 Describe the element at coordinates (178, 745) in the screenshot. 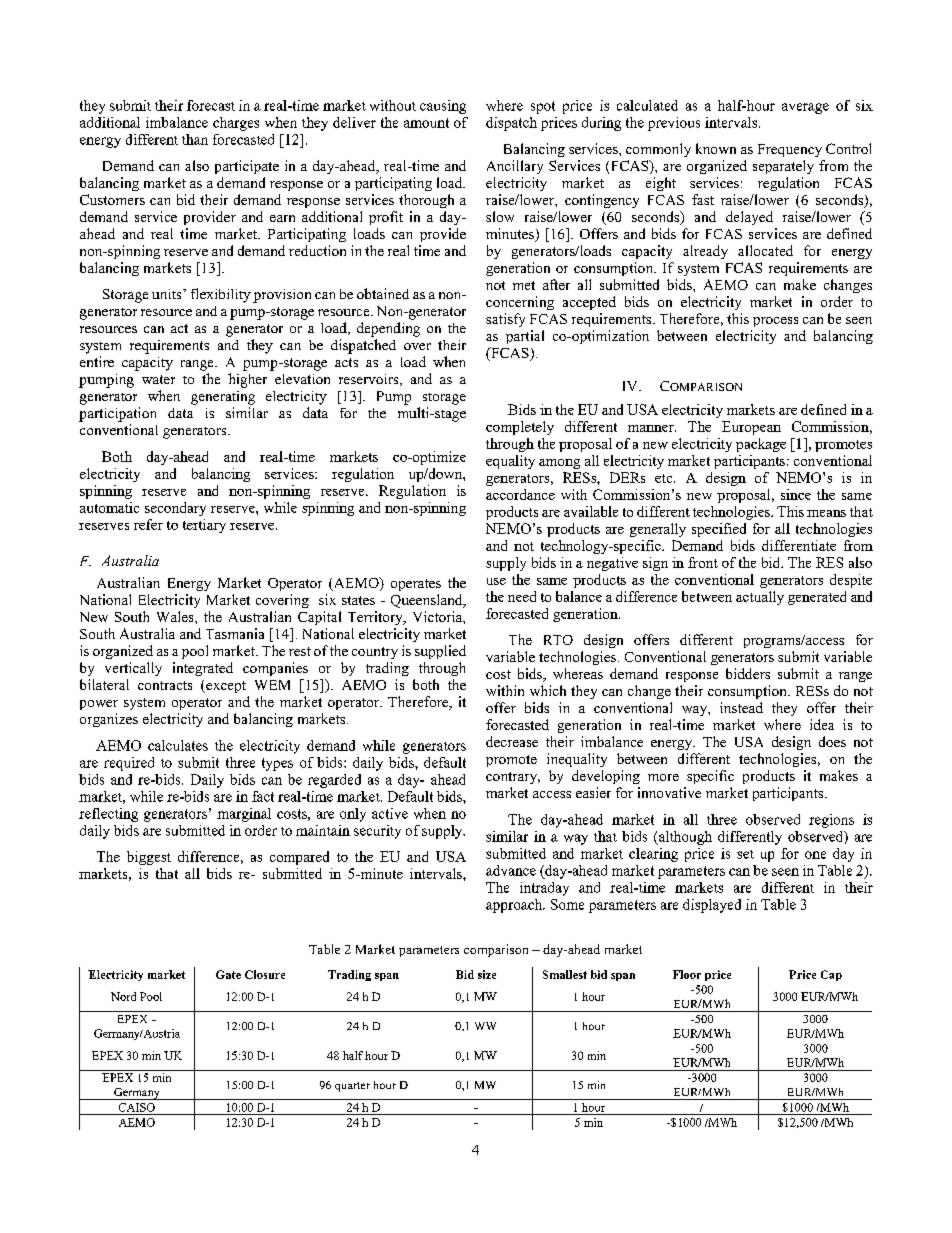

I see `calculates` at that location.
